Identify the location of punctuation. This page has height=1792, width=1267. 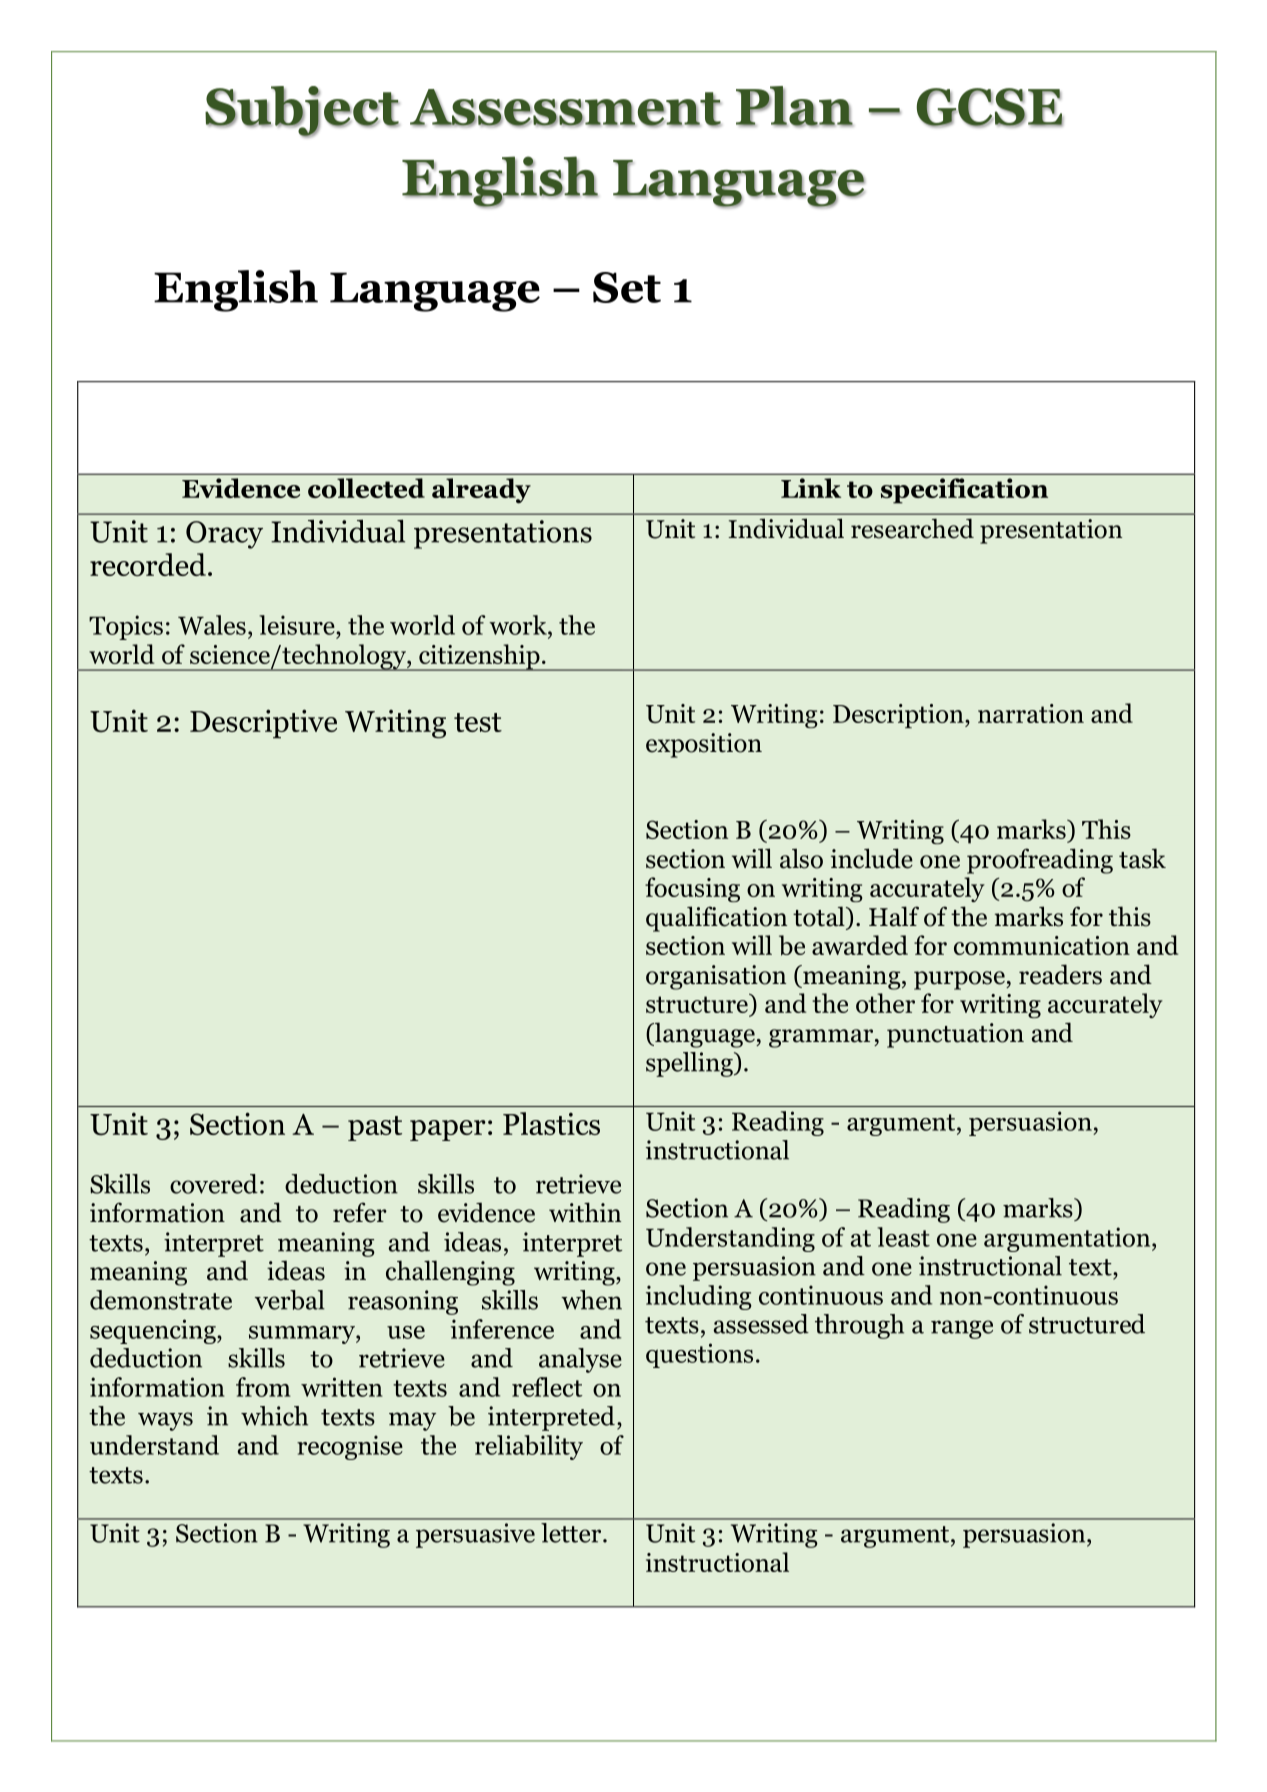
(955, 1035).
